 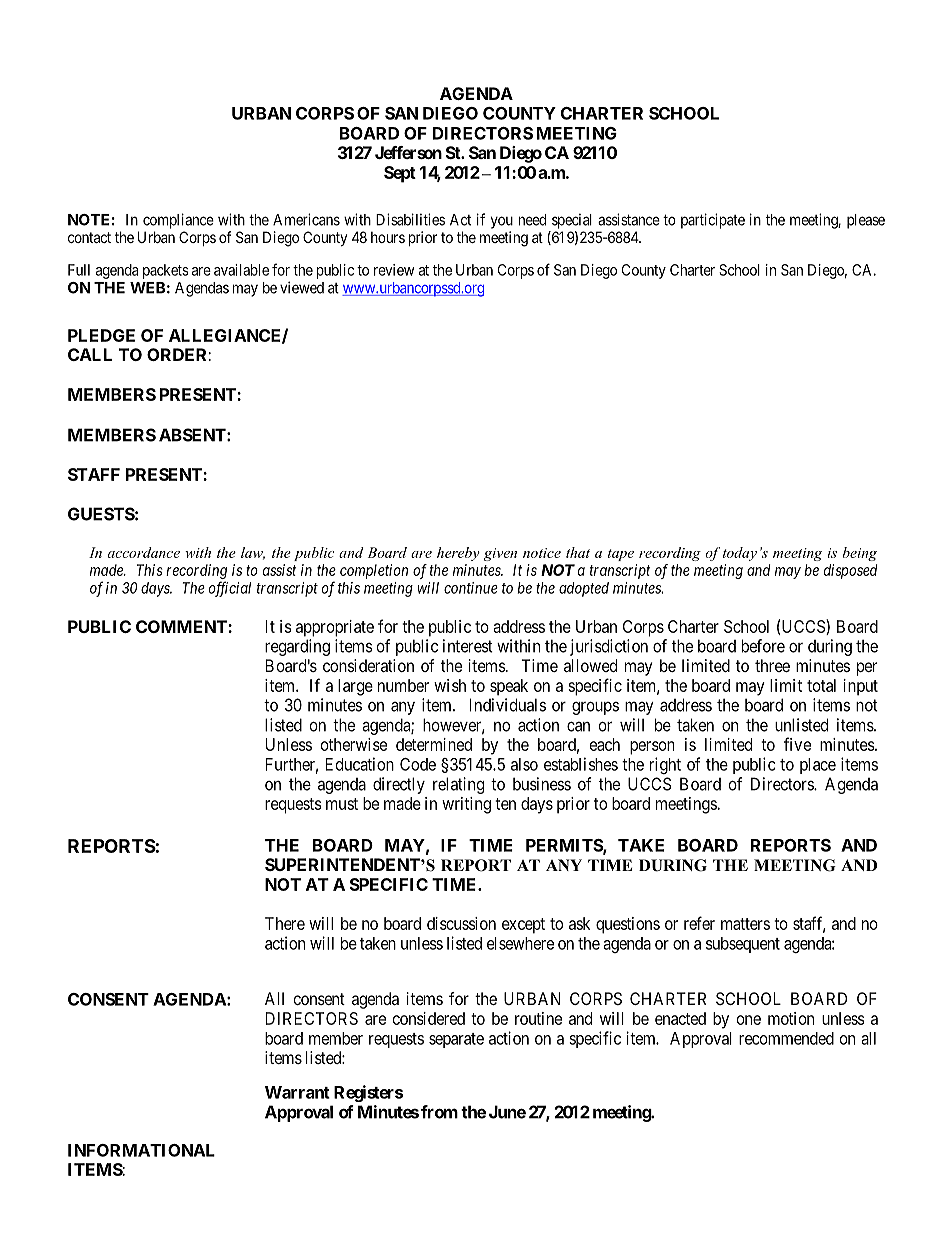 I want to click on you, so click(x=502, y=222).
